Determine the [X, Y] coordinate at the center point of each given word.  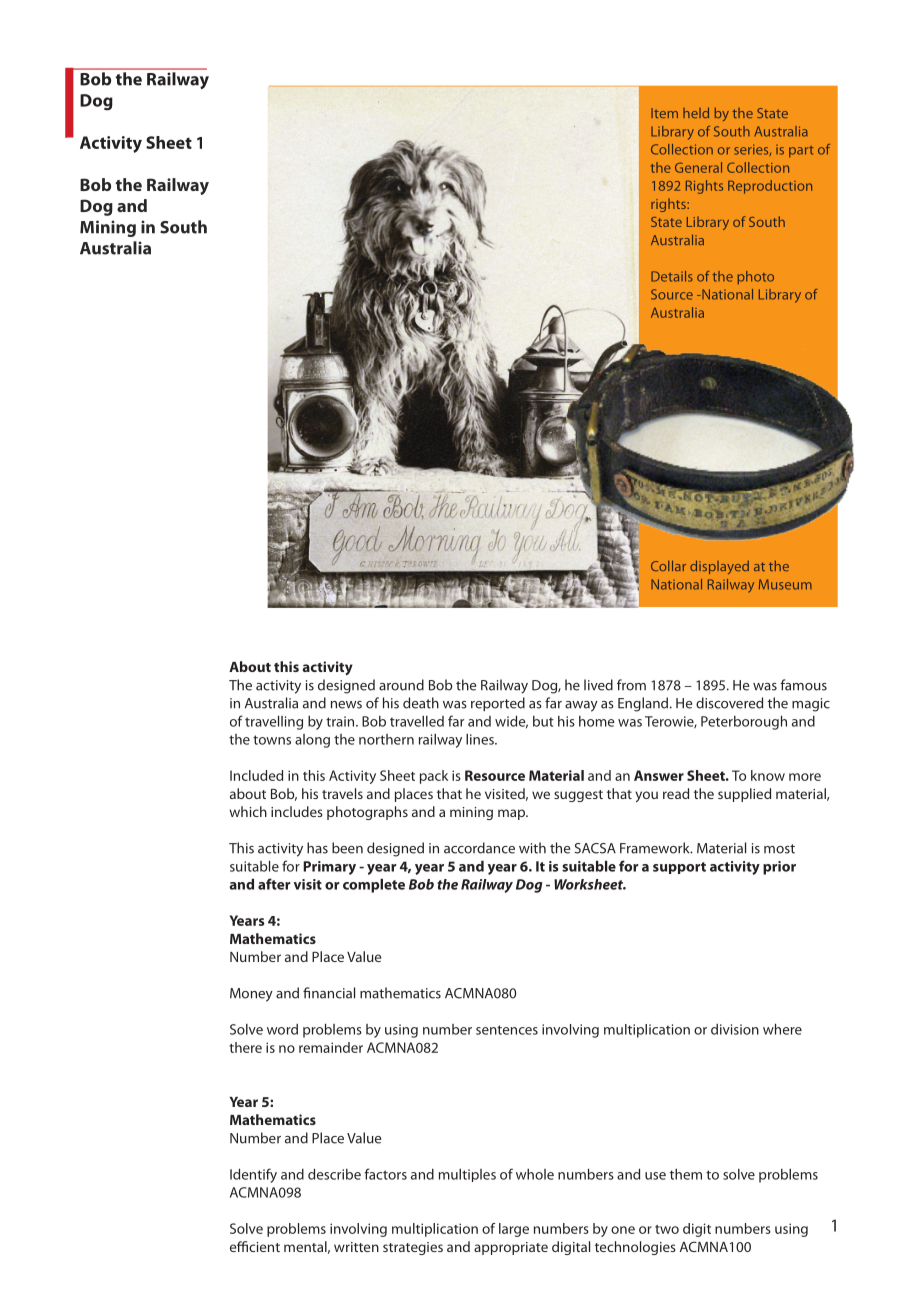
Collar [668, 565]
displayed [719, 567]
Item [664, 113]
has [317, 848]
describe [334, 1174]
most [779, 849]
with [532, 848]
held [696, 112]
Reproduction [770, 187]
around [401, 685]
